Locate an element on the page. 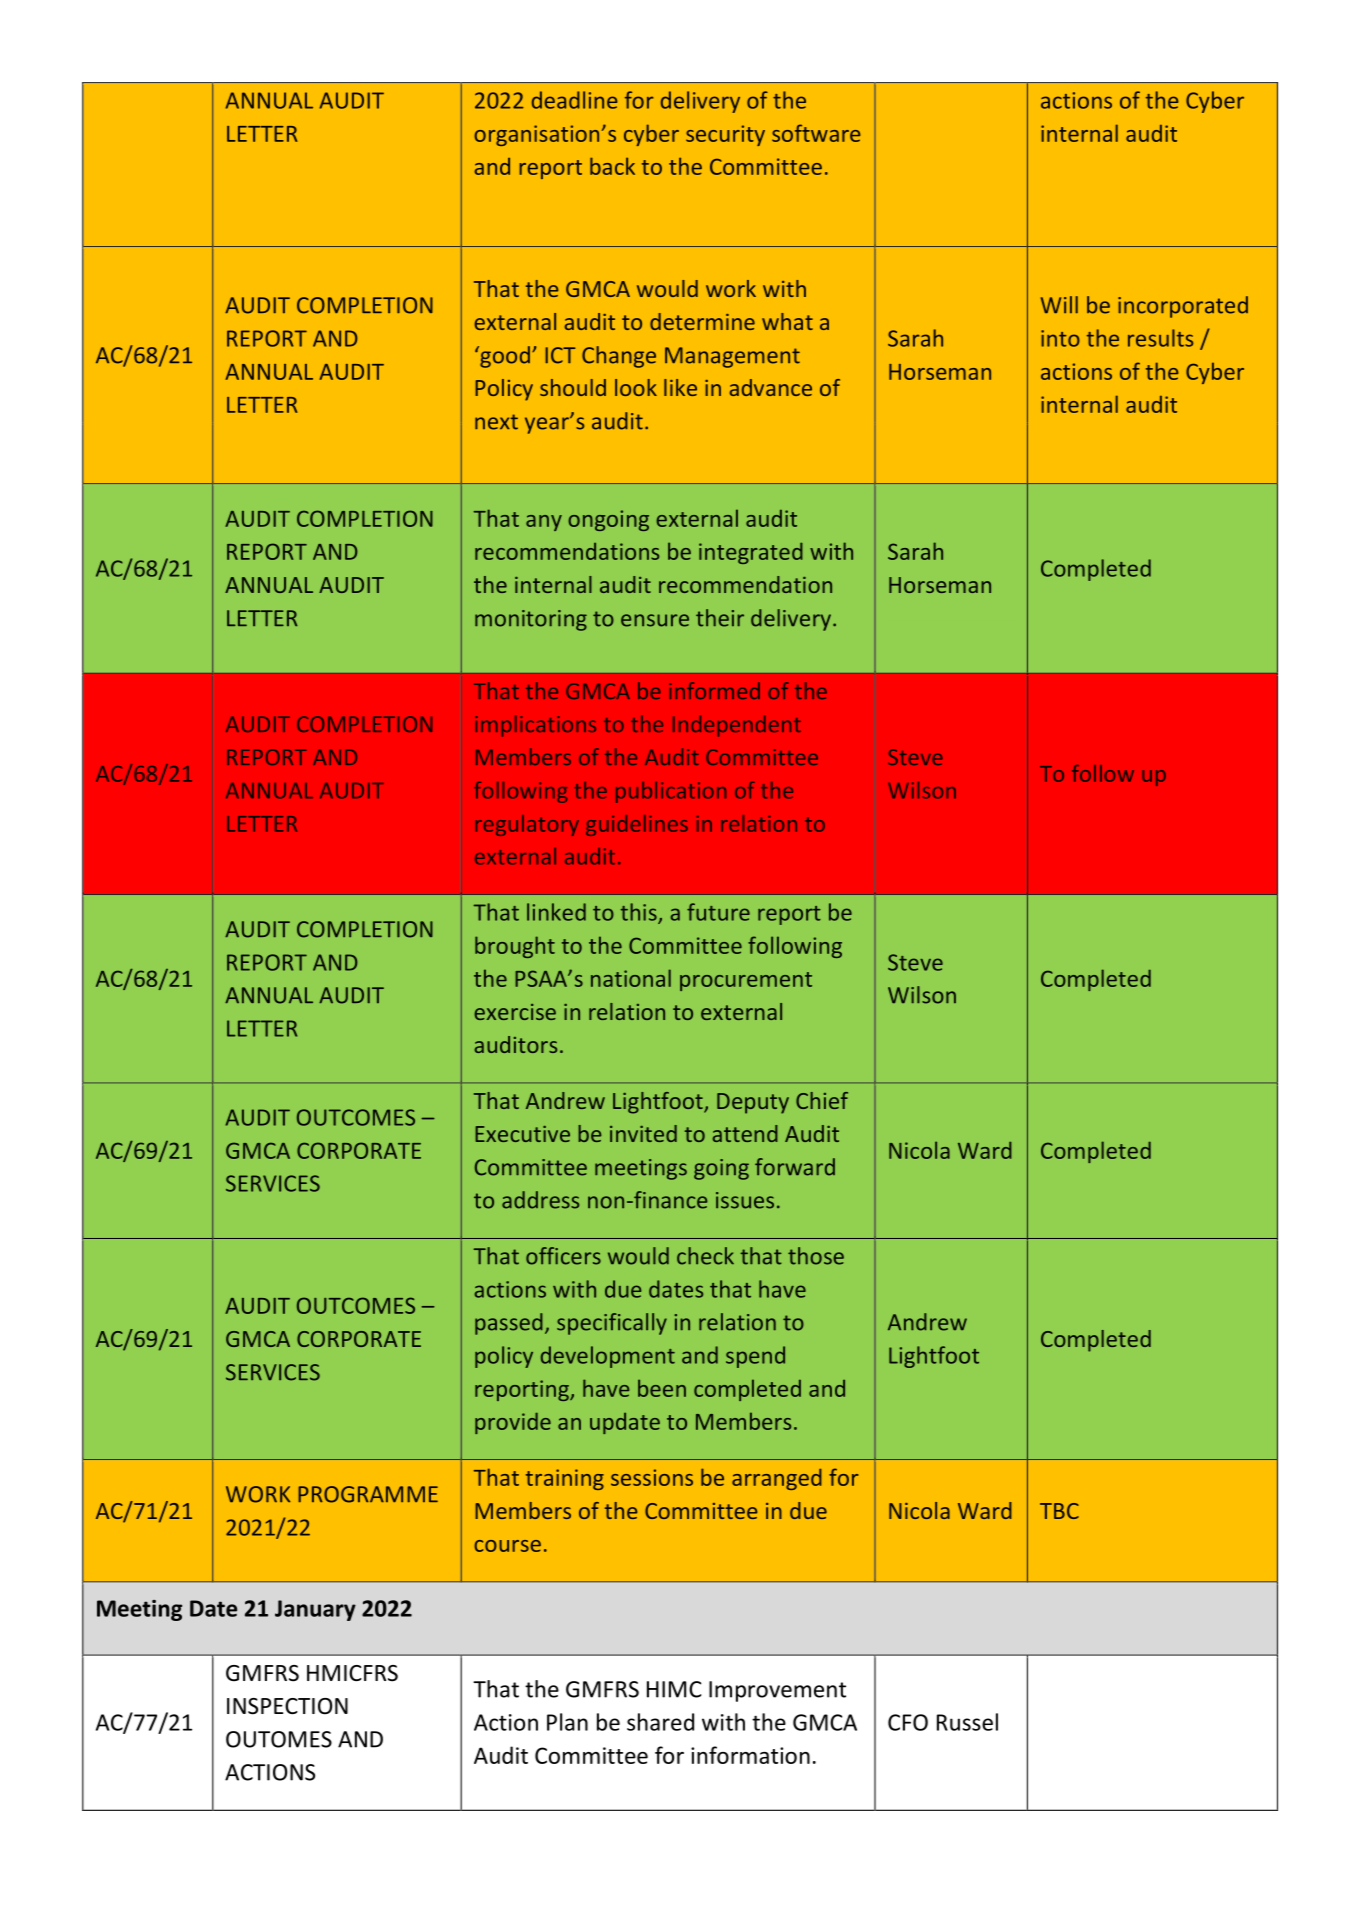 This image has width=1360, height=1923. INSPECTION is located at coordinates (287, 1706).
